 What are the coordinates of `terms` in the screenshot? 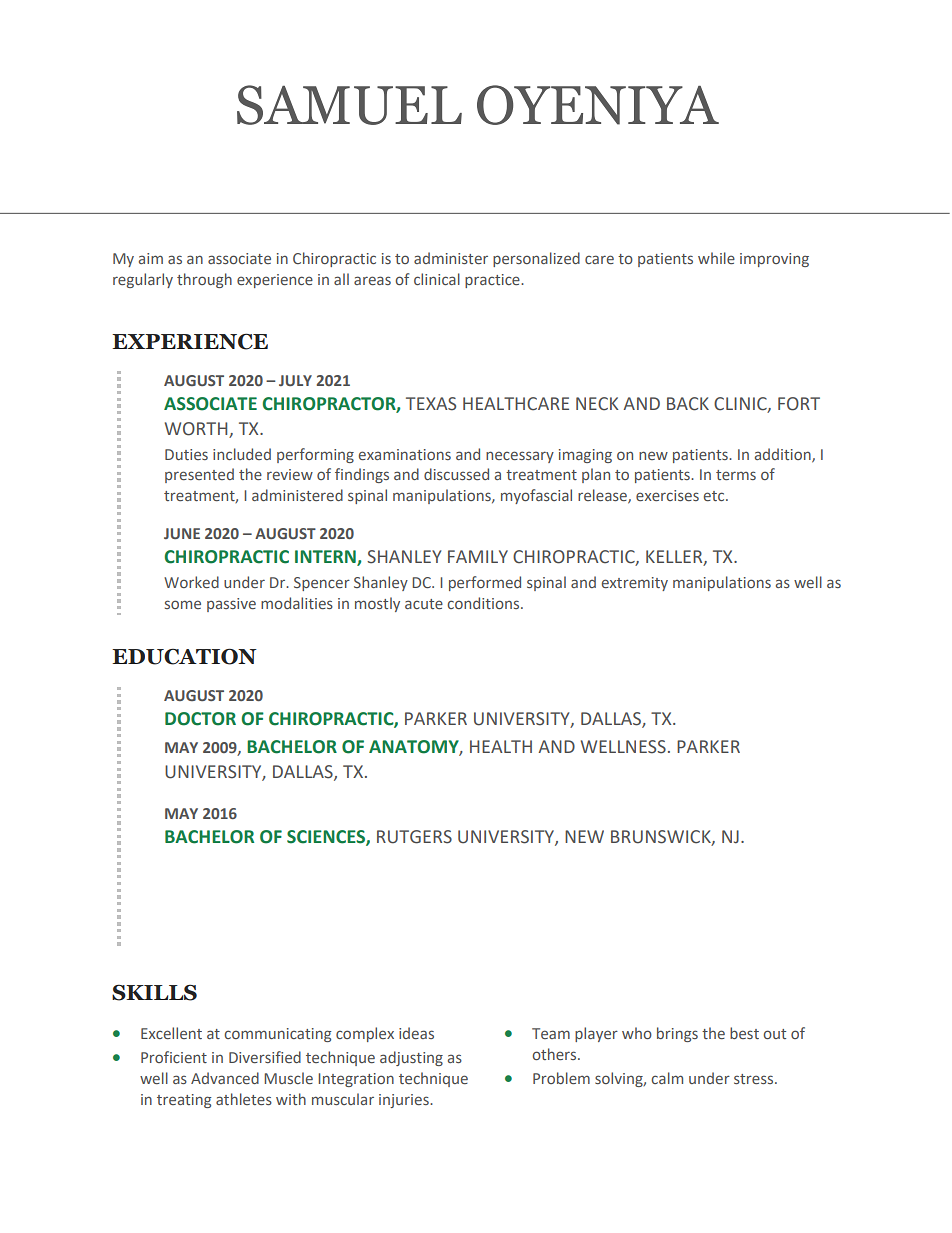 It's located at (736, 475).
